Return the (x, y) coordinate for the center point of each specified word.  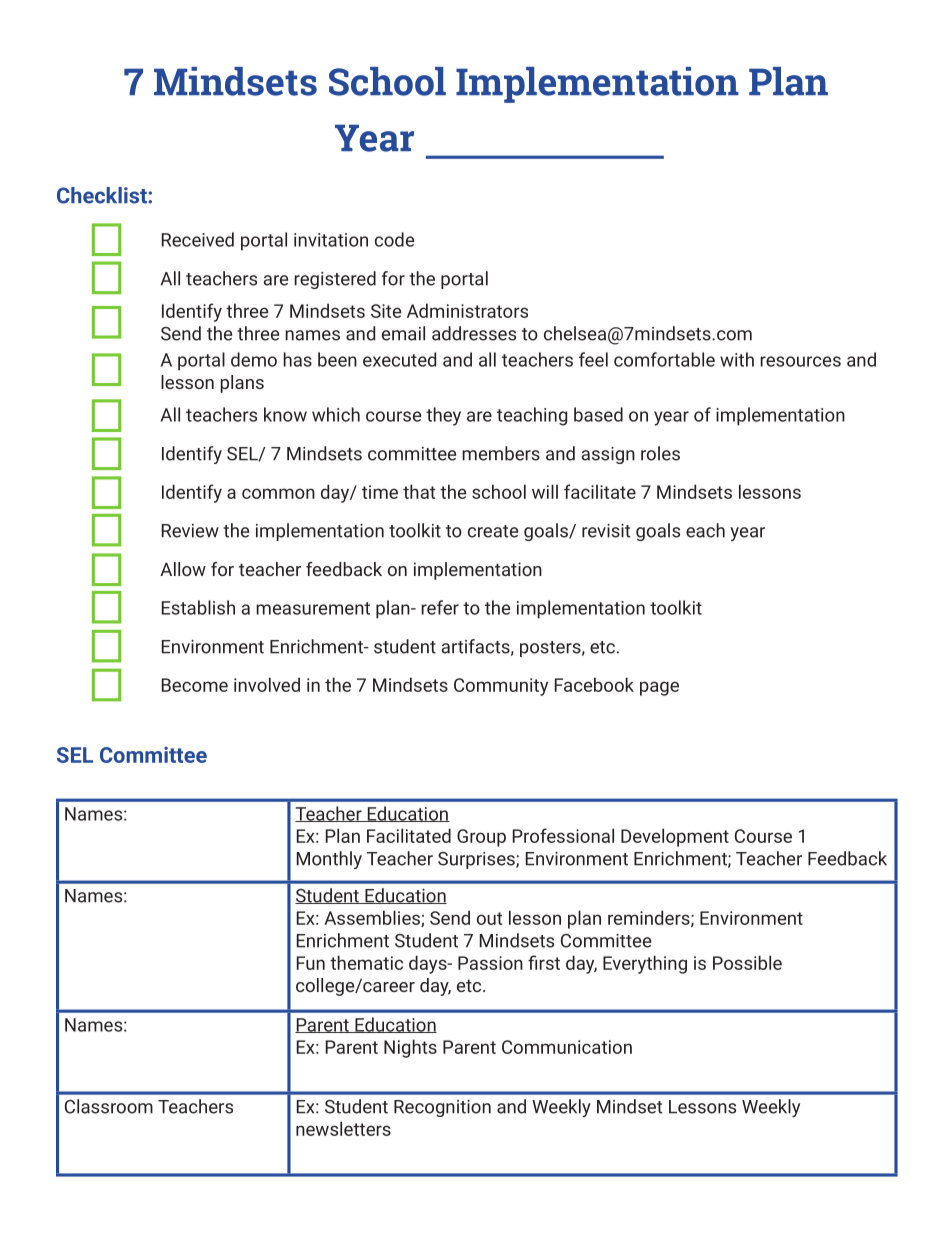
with (737, 359)
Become (195, 685)
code (394, 239)
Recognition (442, 1108)
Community (501, 687)
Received (197, 239)
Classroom (109, 1106)
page (659, 688)
